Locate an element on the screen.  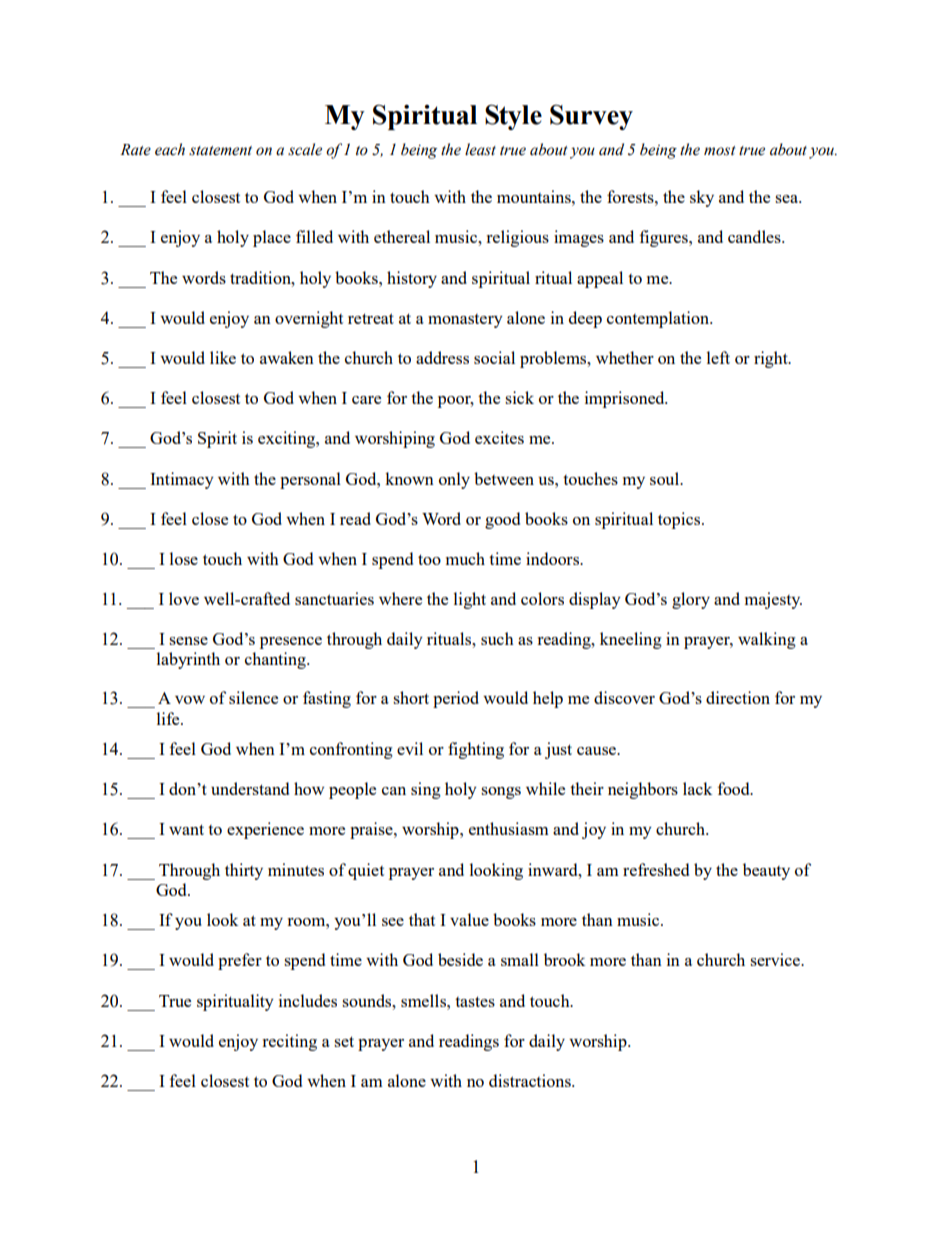
soul is located at coordinates (666, 478).
